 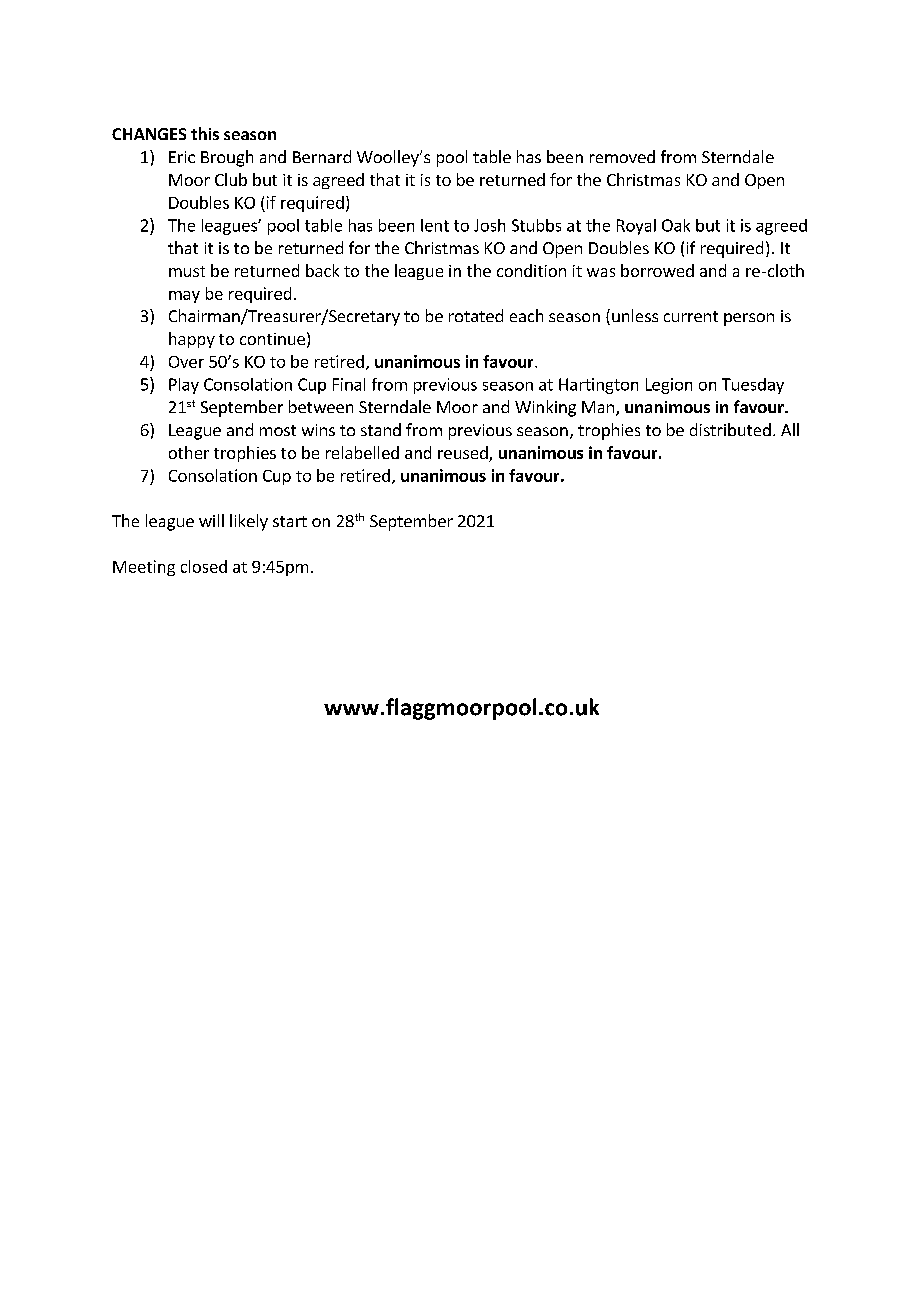 What do you see at coordinates (476, 315) in the screenshot?
I see `rotated` at bounding box center [476, 315].
